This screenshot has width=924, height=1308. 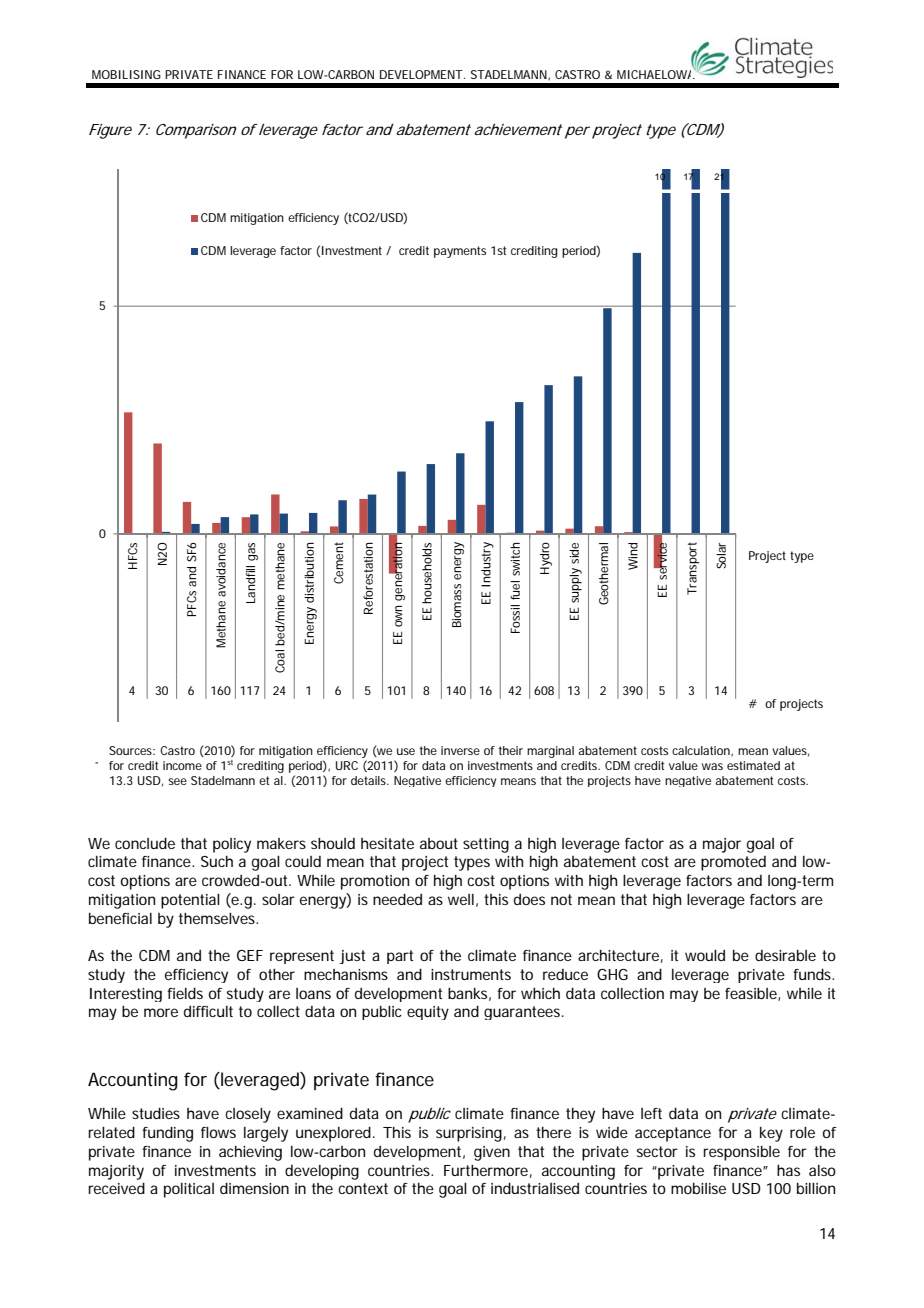 What do you see at coordinates (126, 74) in the screenshot?
I see `MOBILISING` at bounding box center [126, 74].
